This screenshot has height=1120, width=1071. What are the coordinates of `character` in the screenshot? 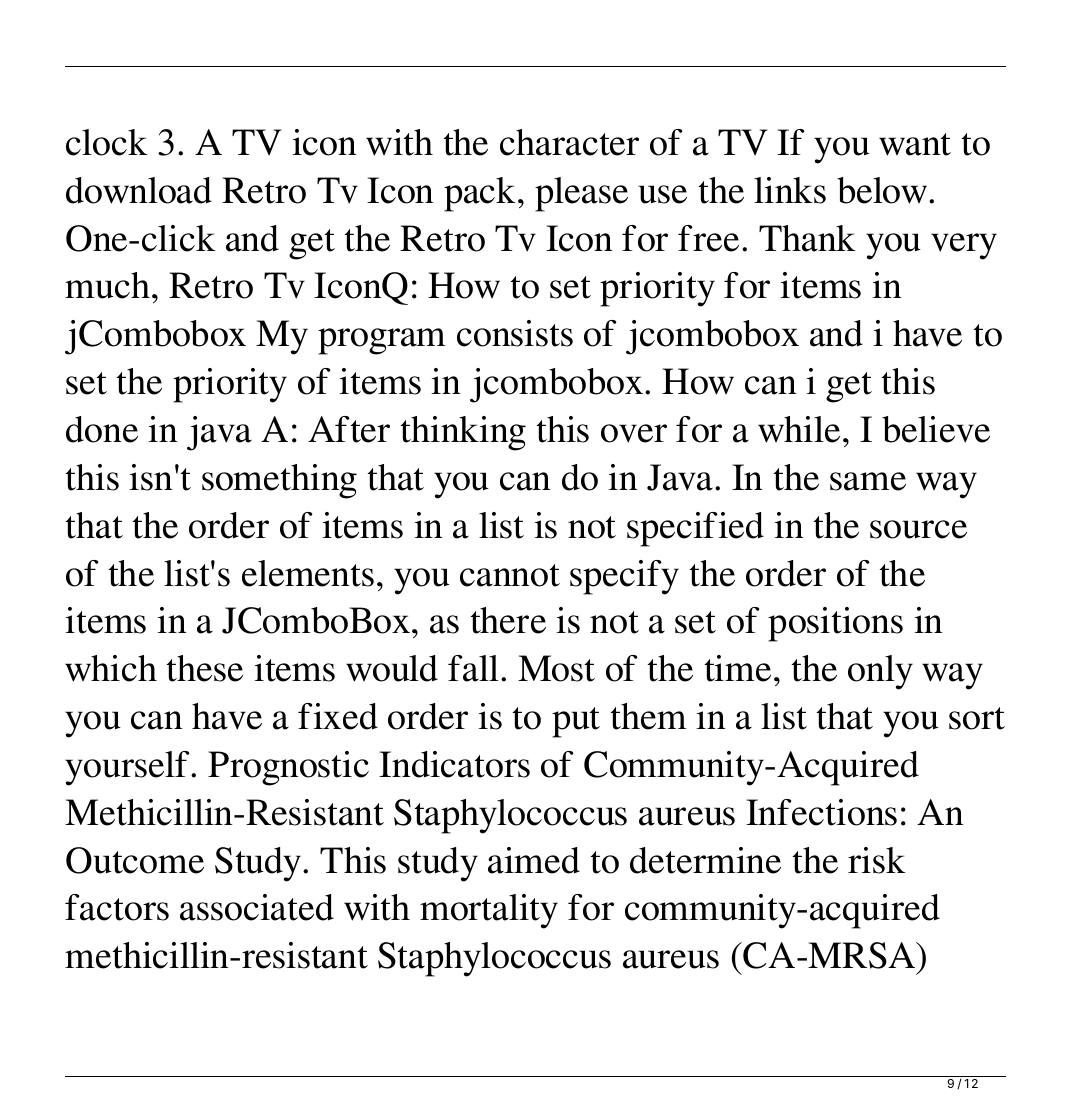 It's located at (569, 142).
